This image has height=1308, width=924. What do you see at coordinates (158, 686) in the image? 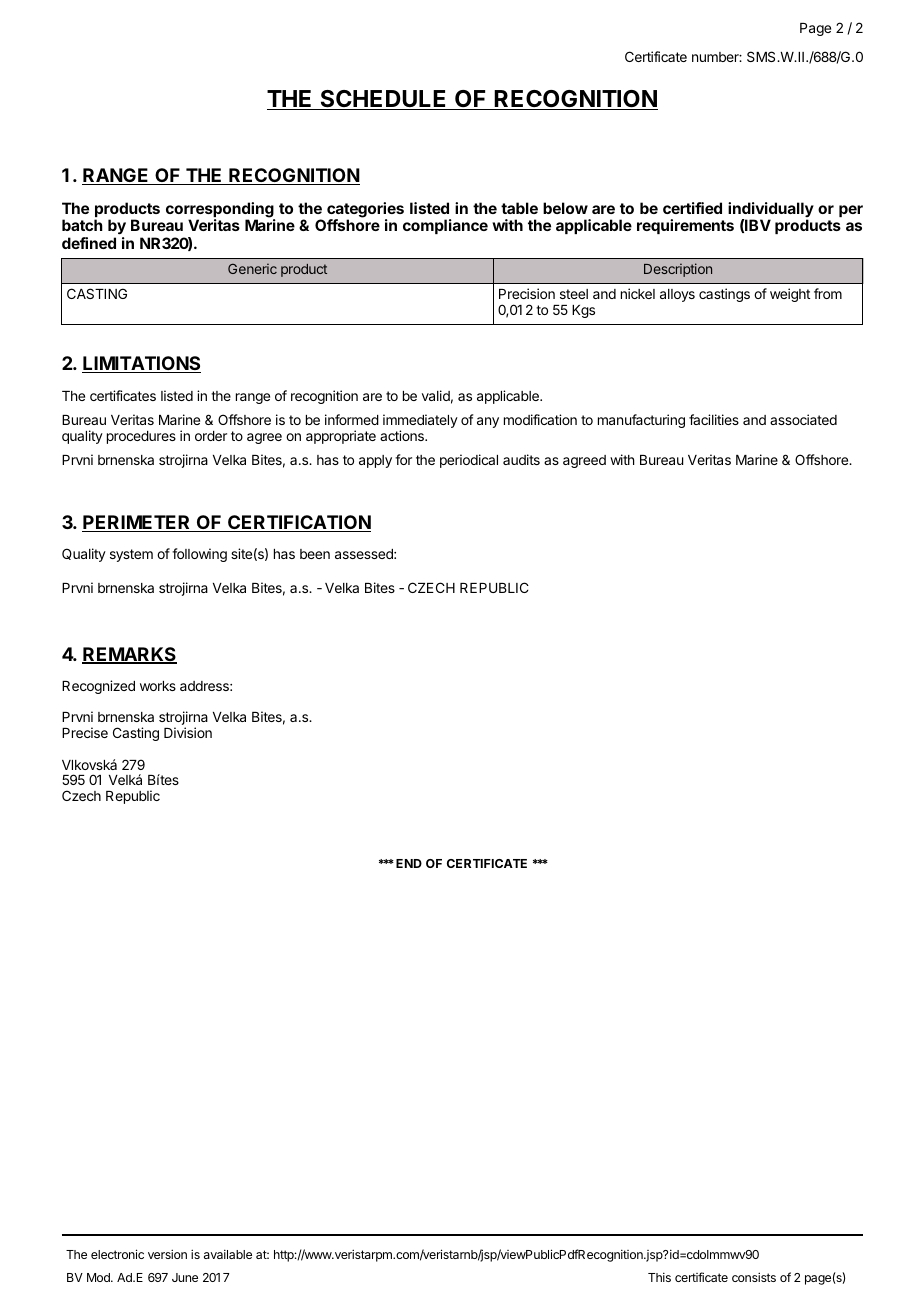
I see `works` at bounding box center [158, 686].
